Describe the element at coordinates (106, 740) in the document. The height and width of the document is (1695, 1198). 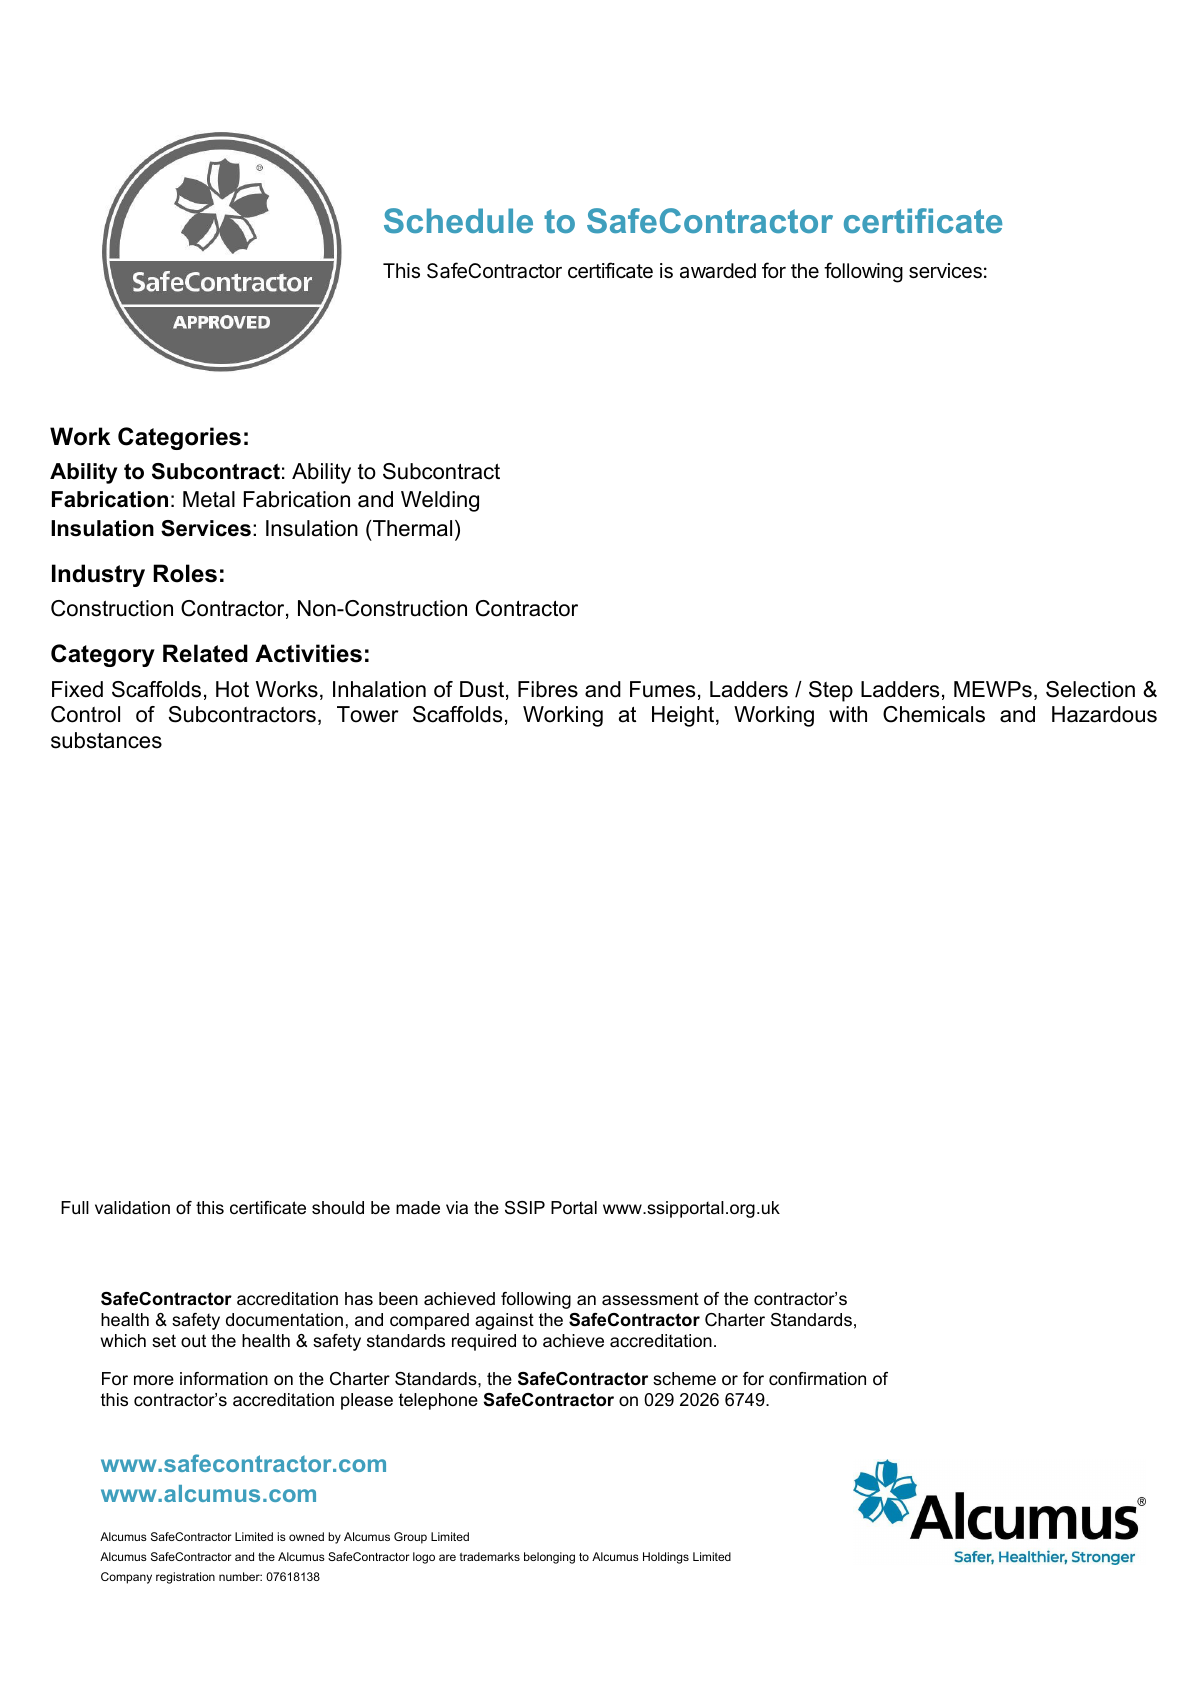
I see `substances` at that location.
